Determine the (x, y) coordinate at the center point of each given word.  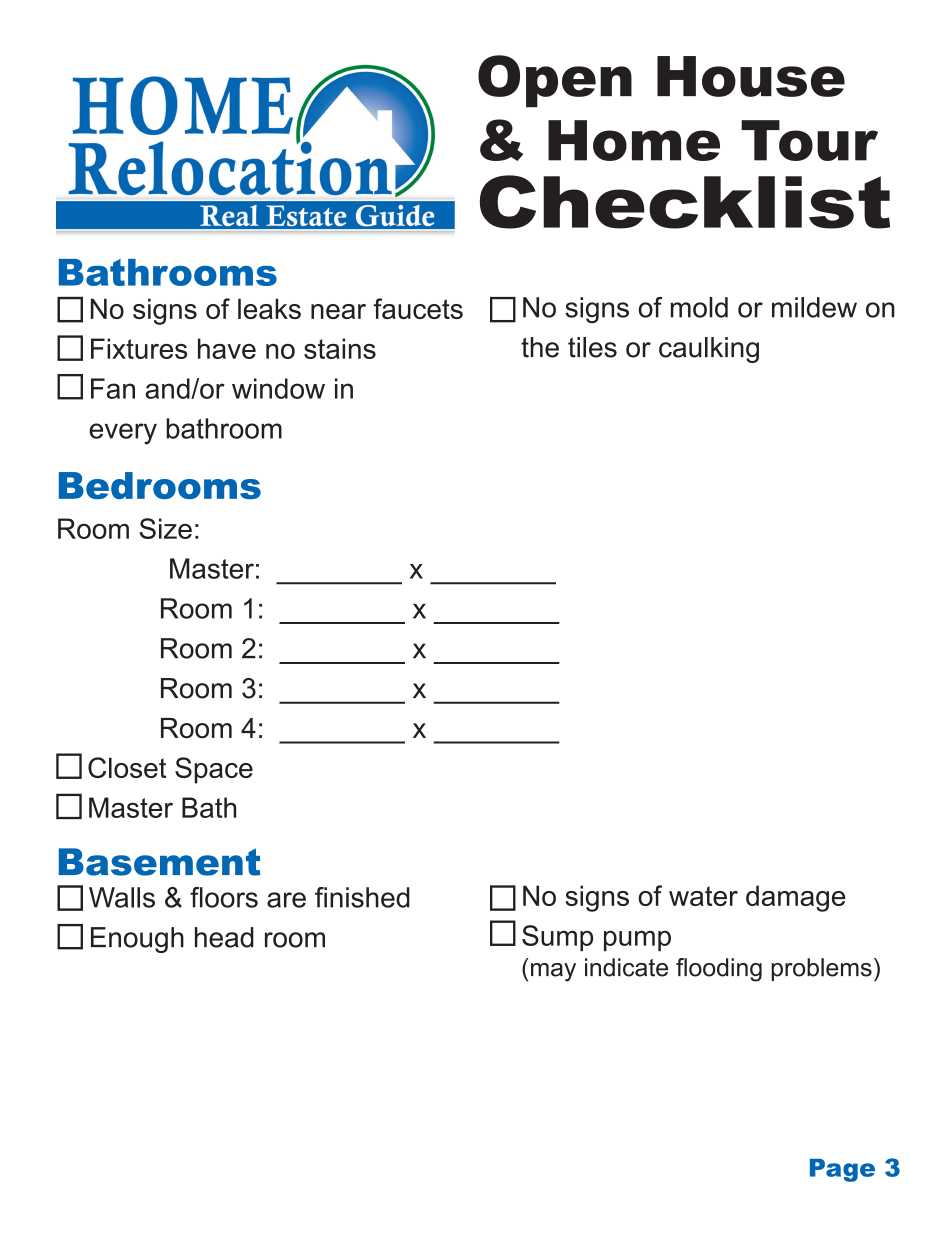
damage (796, 898)
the (540, 347)
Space (214, 770)
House (751, 76)
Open (555, 81)
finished (362, 897)
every (123, 434)
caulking (709, 350)
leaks (269, 308)
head (224, 937)
